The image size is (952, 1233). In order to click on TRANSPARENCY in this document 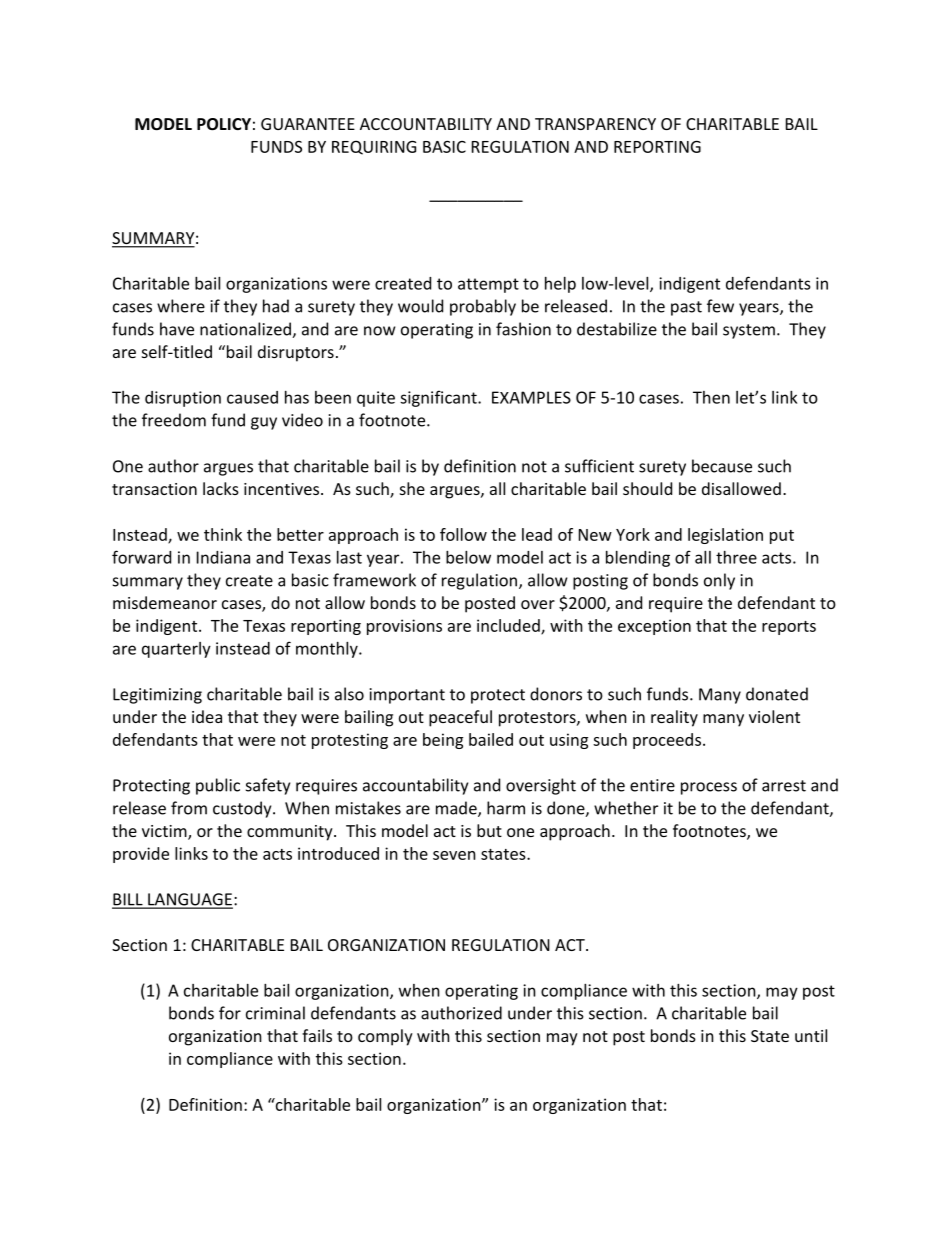, I will do `click(595, 124)`.
